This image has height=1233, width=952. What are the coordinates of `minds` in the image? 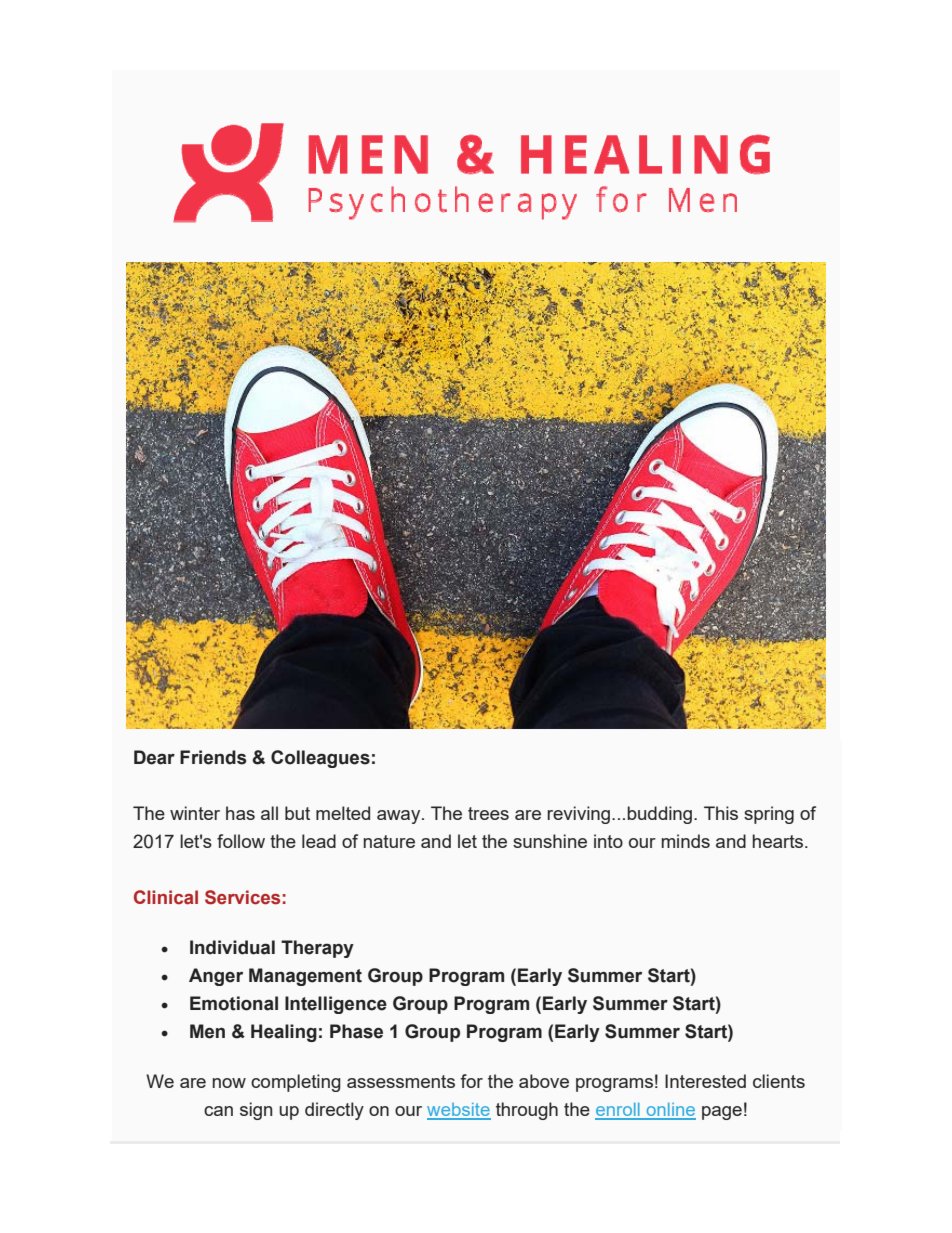 It's located at (686, 841).
